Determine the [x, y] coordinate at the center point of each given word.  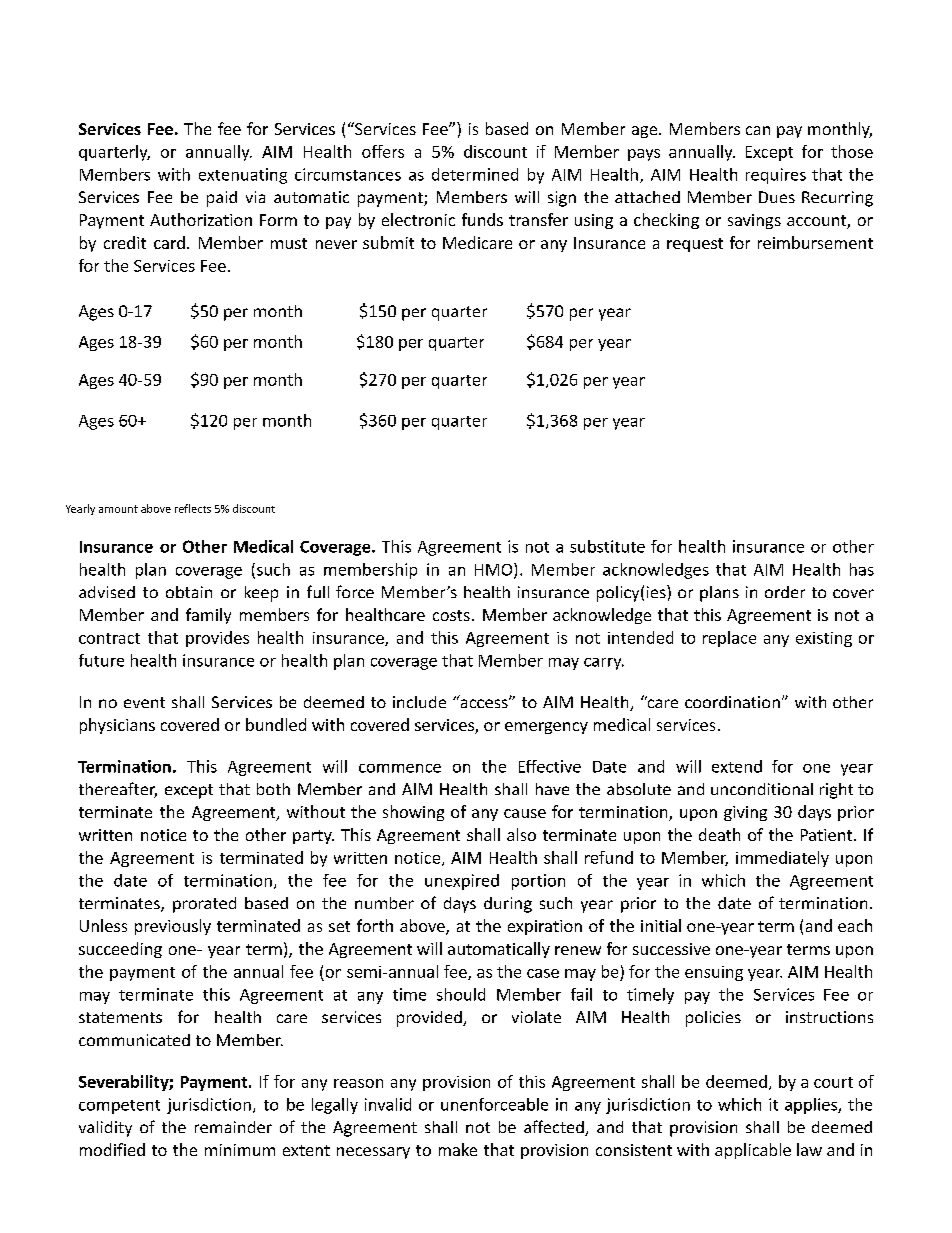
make [458, 1149]
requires [776, 176]
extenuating [243, 176]
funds [482, 219]
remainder [233, 1127]
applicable [753, 1151]
